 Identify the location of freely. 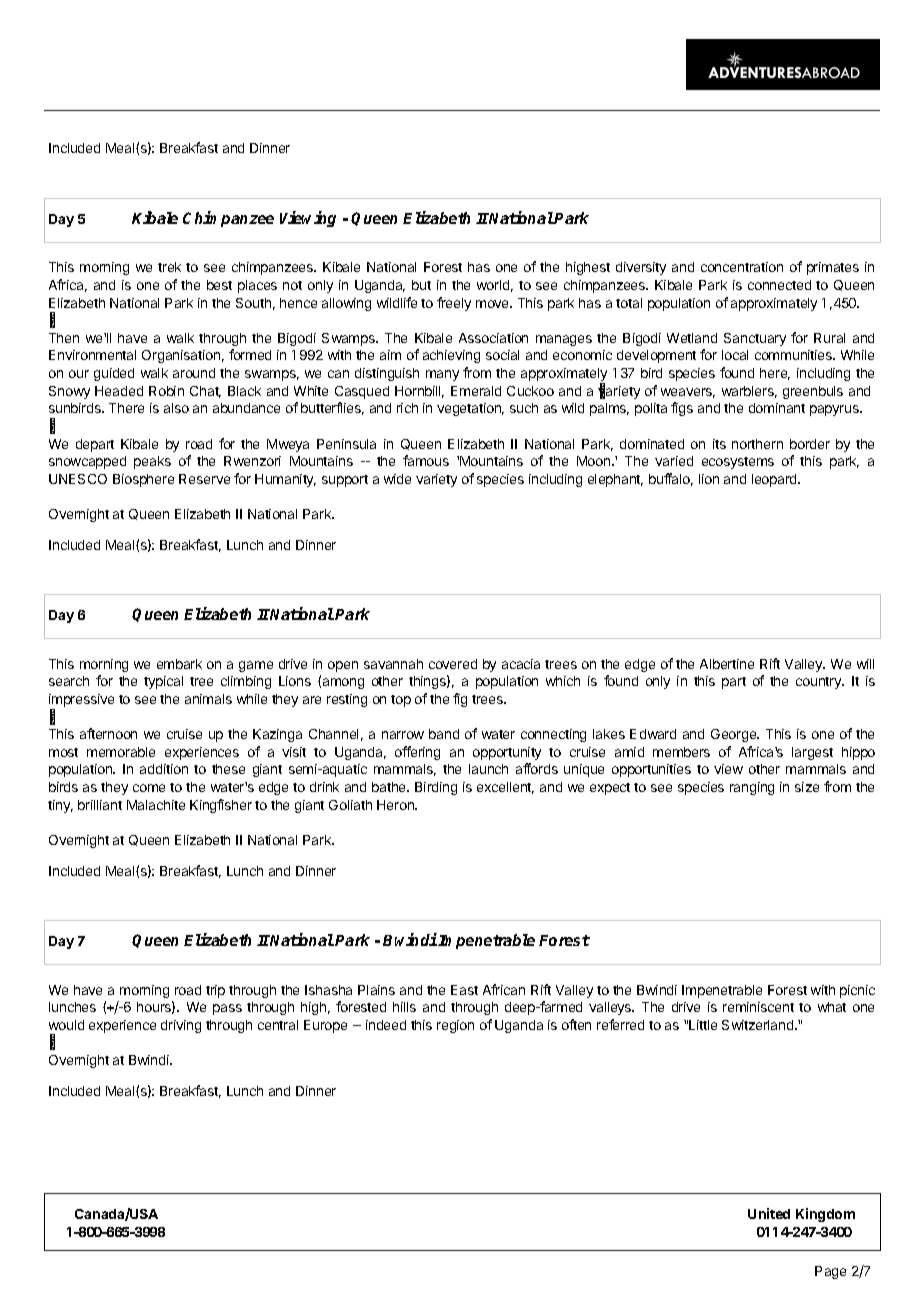
(454, 304).
